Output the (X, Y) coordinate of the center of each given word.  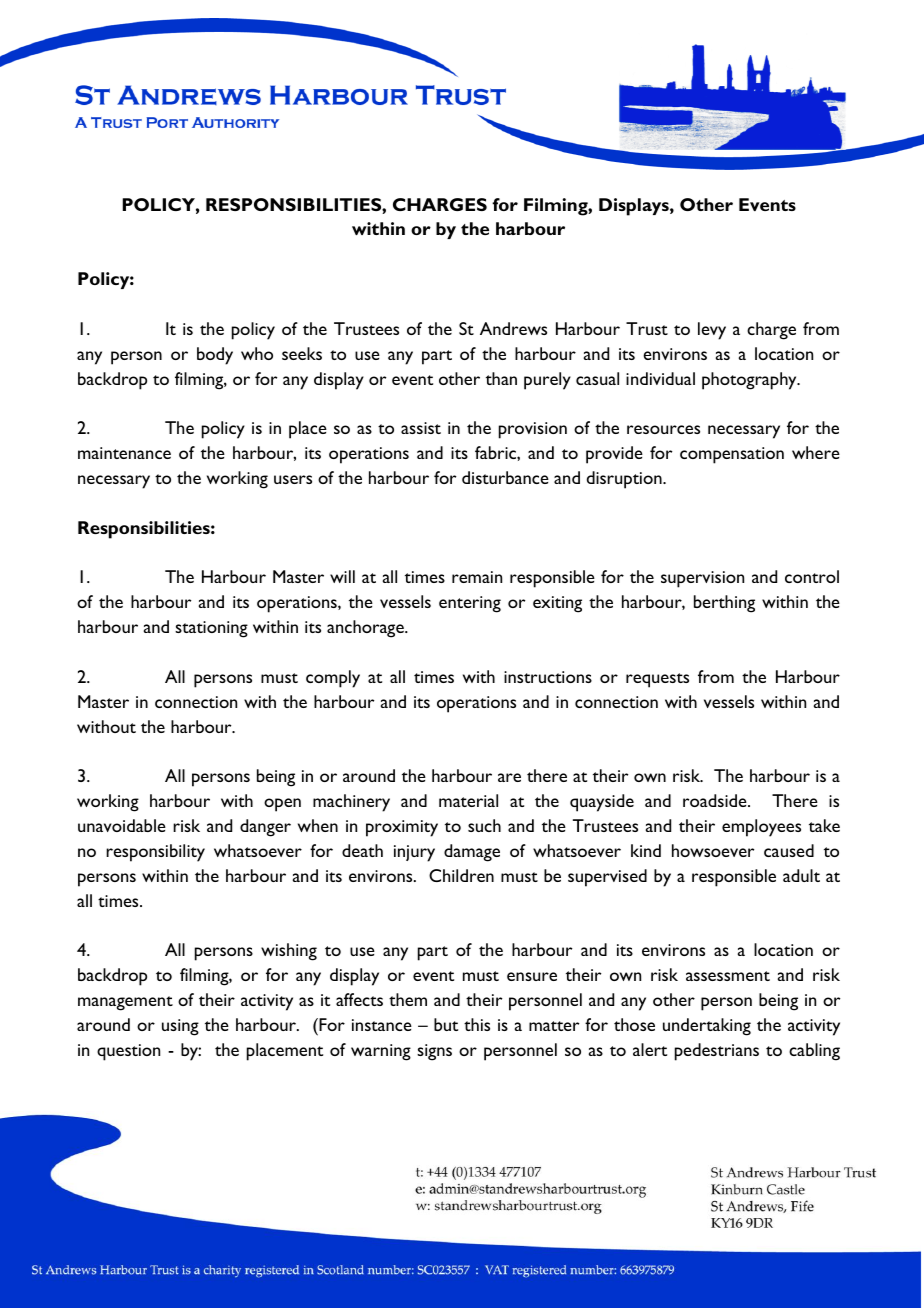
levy (712, 331)
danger (265, 828)
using (180, 1027)
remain (477, 577)
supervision (702, 579)
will (342, 576)
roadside (716, 800)
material (468, 800)
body (215, 356)
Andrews (513, 328)
